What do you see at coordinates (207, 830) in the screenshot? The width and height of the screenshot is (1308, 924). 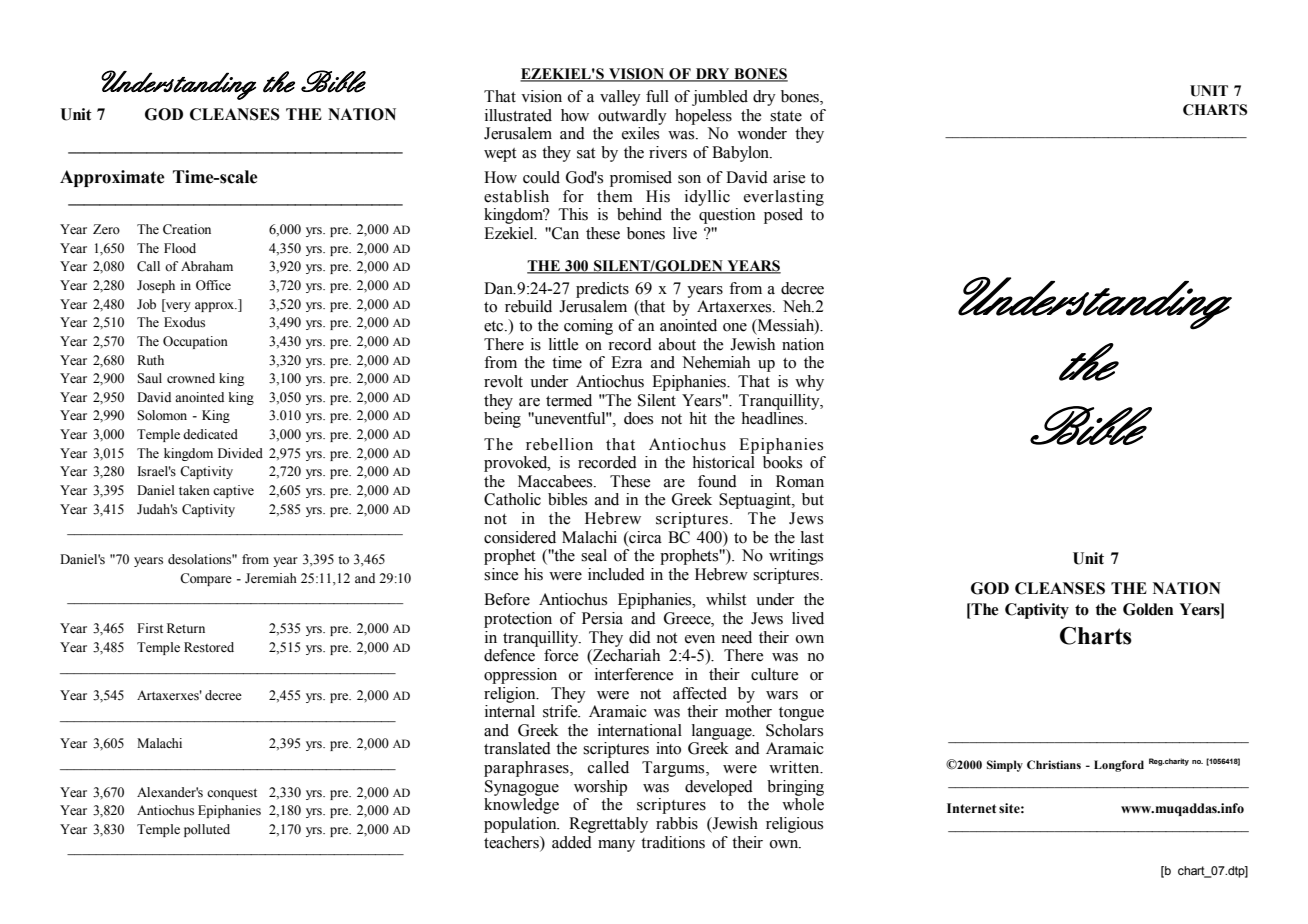 I see `polluted` at bounding box center [207, 830].
